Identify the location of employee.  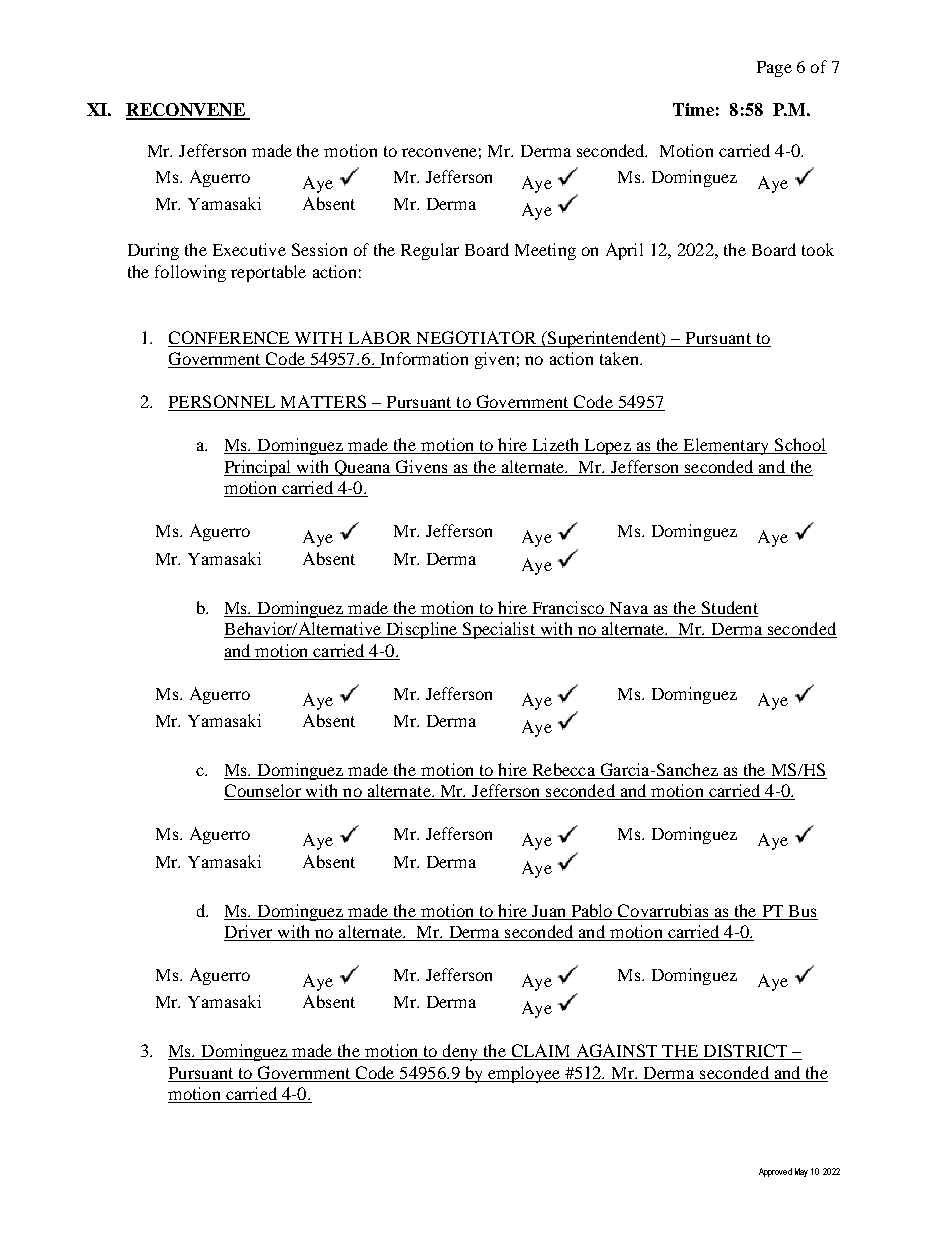
(524, 1074).
